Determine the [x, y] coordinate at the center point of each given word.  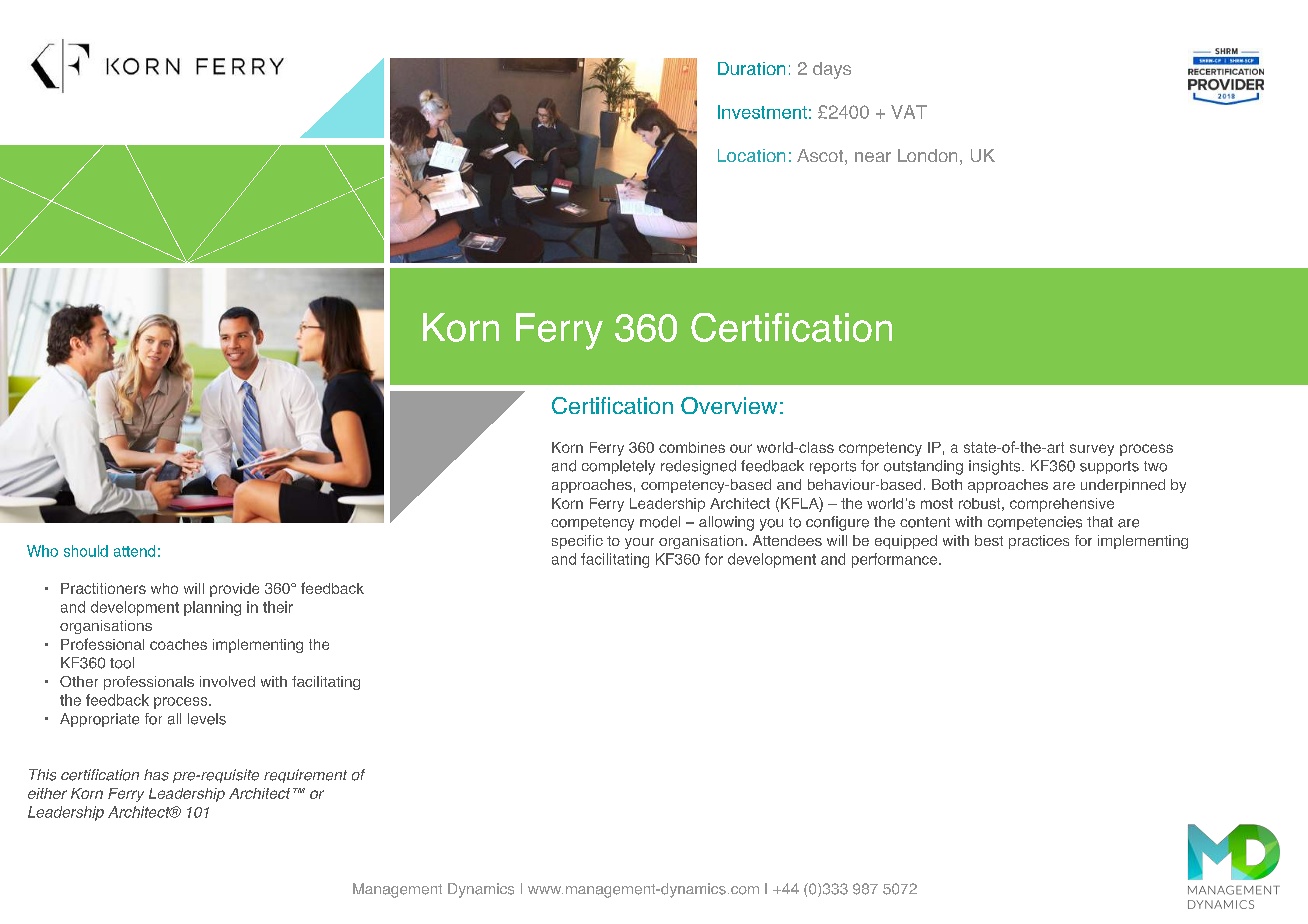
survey [1092, 450]
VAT [909, 112]
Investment [762, 112]
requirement [305, 776]
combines [692, 447]
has [156, 775]
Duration [751, 68]
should [86, 551]
